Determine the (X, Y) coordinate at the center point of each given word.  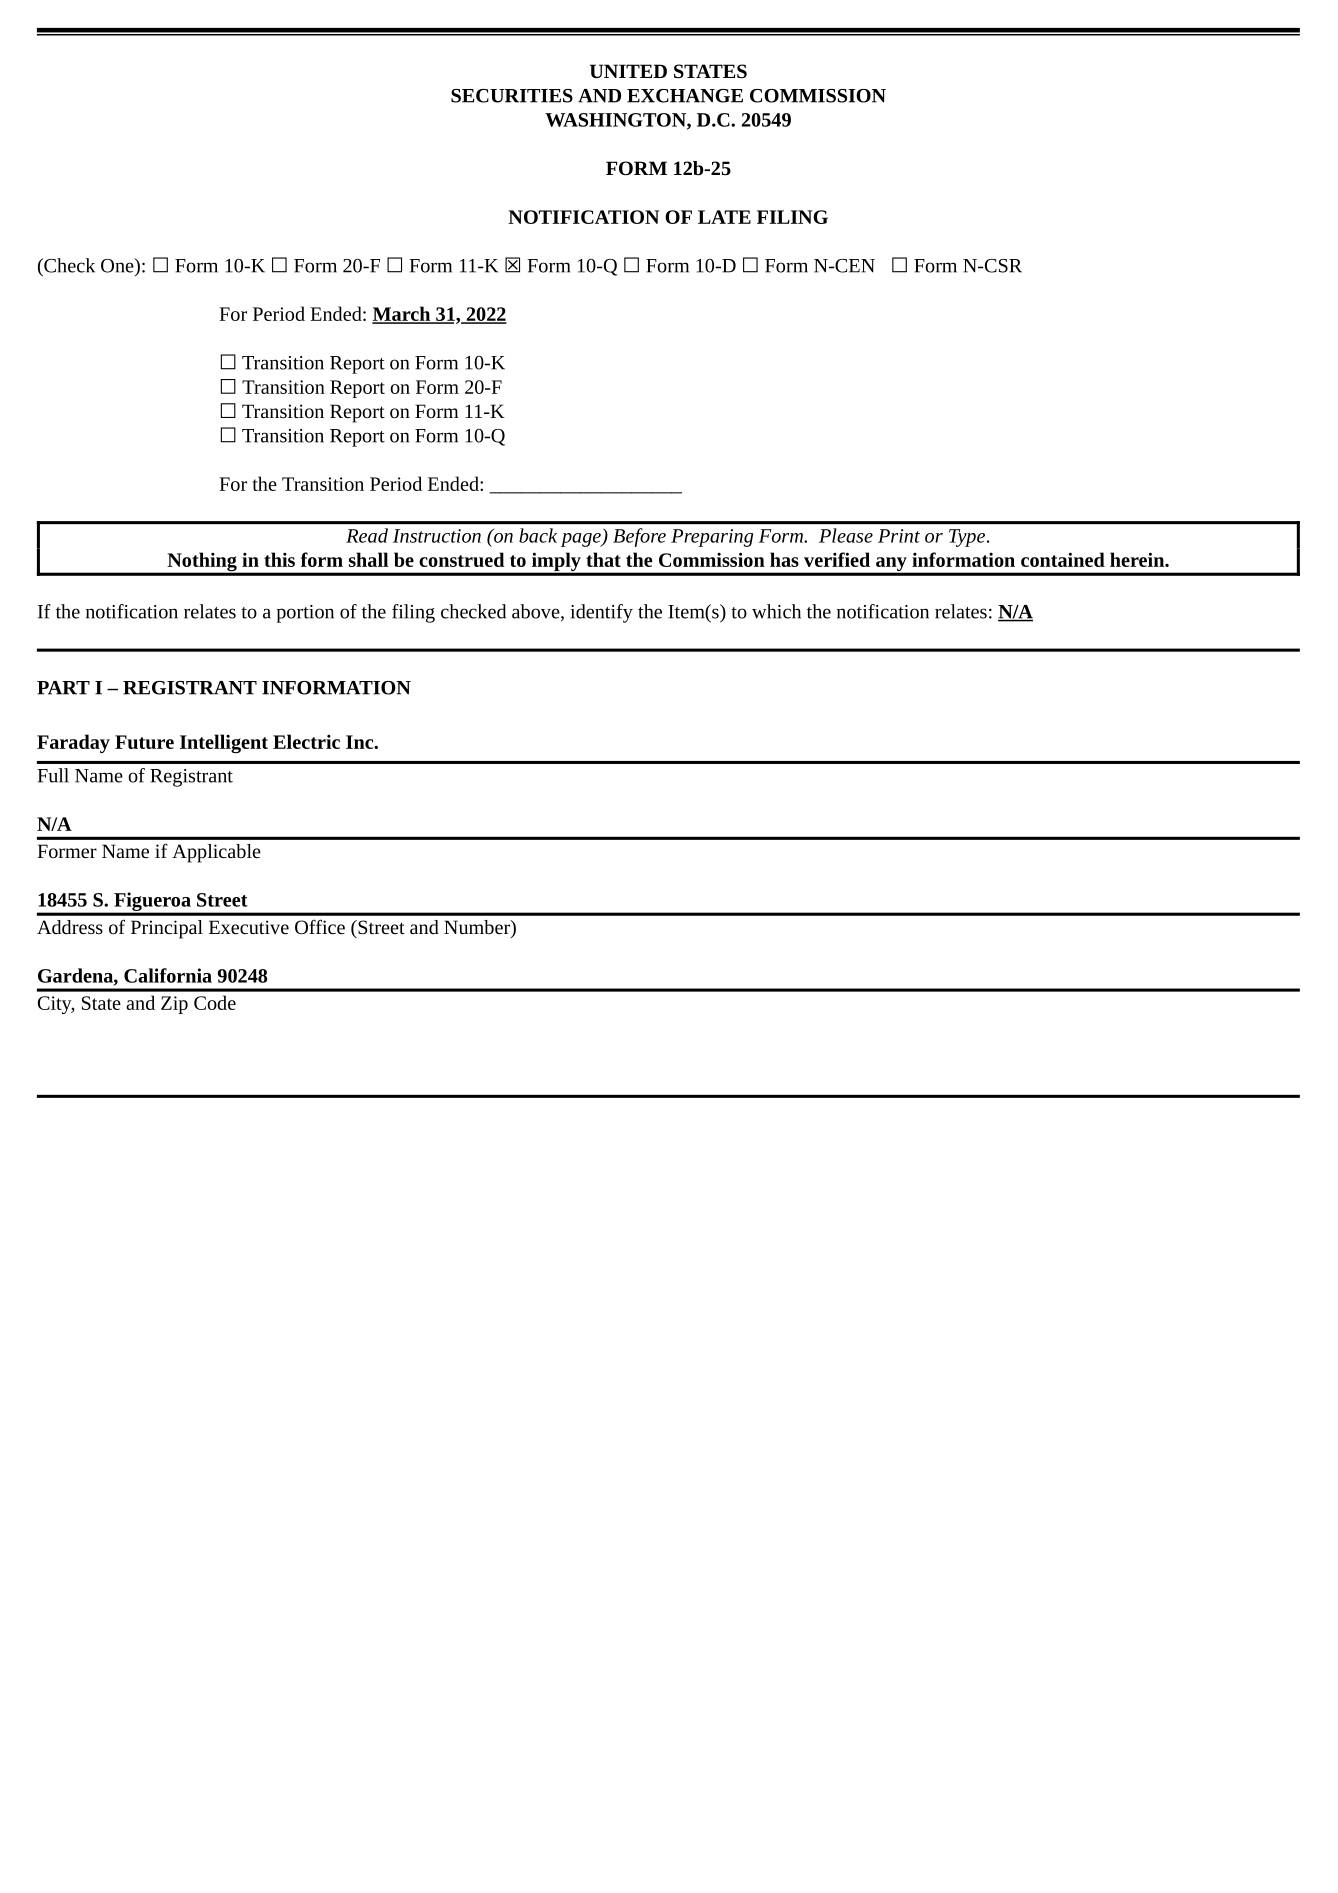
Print (899, 536)
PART (63, 688)
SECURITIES (512, 96)
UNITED (628, 71)
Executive (249, 927)
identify (602, 613)
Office (320, 926)
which (776, 611)
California (168, 975)
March (402, 314)
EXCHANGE (685, 96)
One (118, 265)
